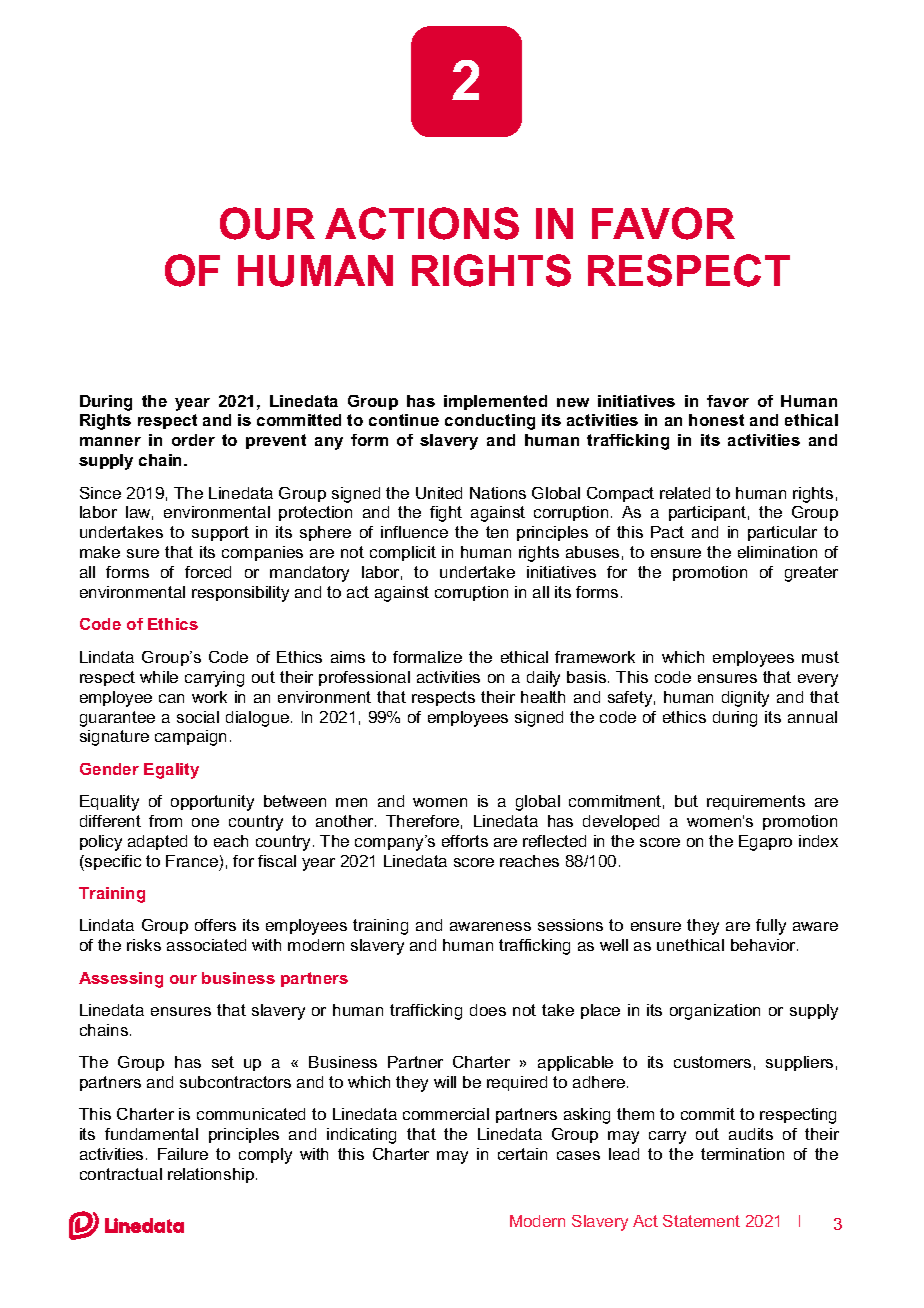  Describe the element at coordinates (212, 1175) in the document. I see `relationship` at that location.
